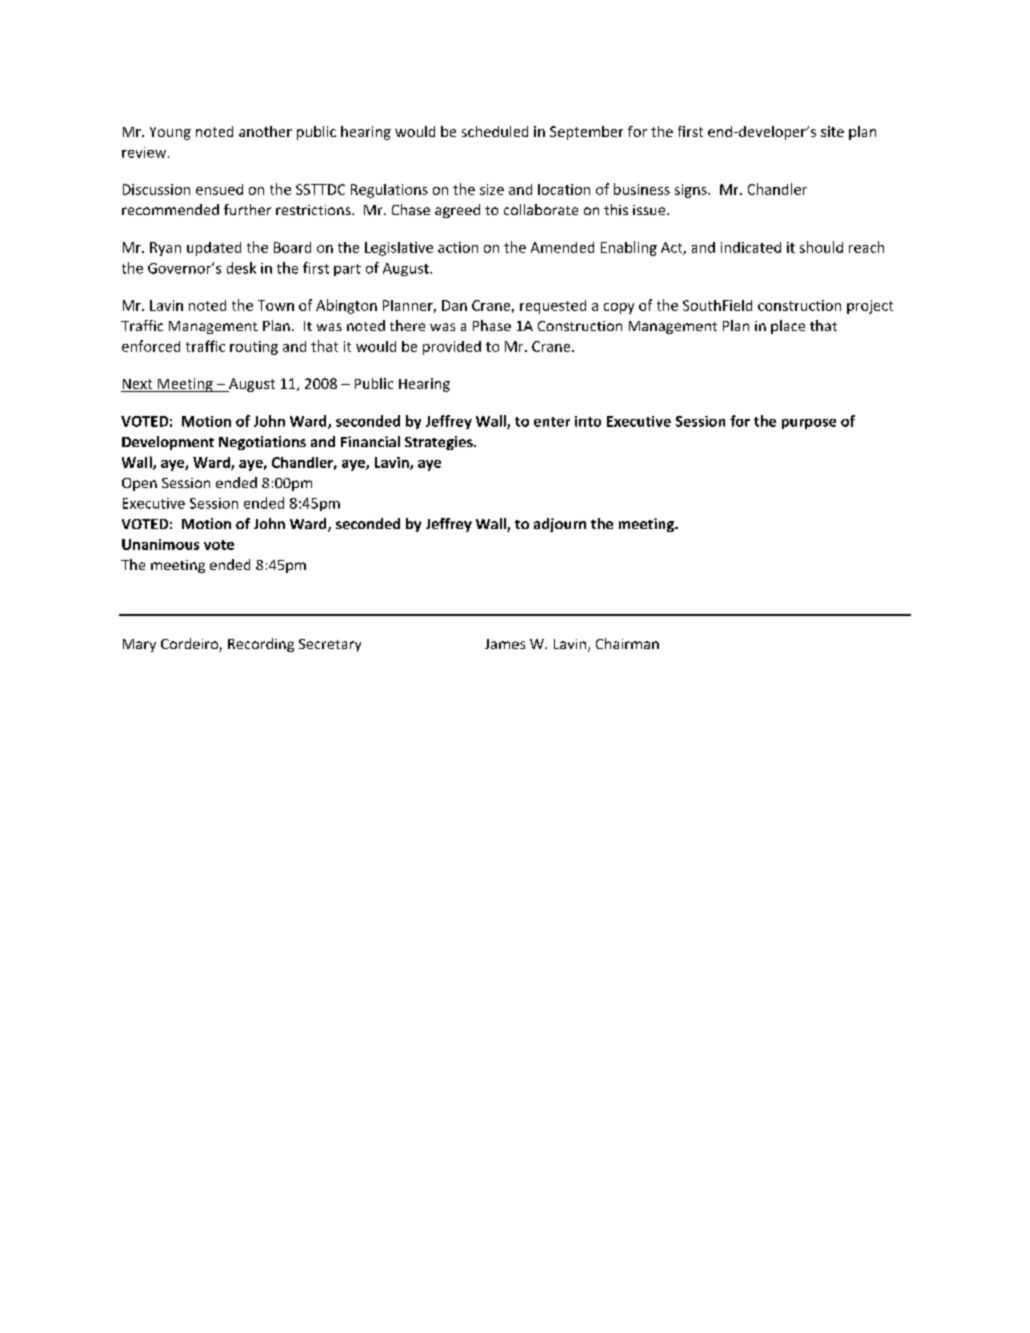 This screenshot has width=1030, height=1333. What do you see at coordinates (553, 307) in the screenshot?
I see `requested` at bounding box center [553, 307].
